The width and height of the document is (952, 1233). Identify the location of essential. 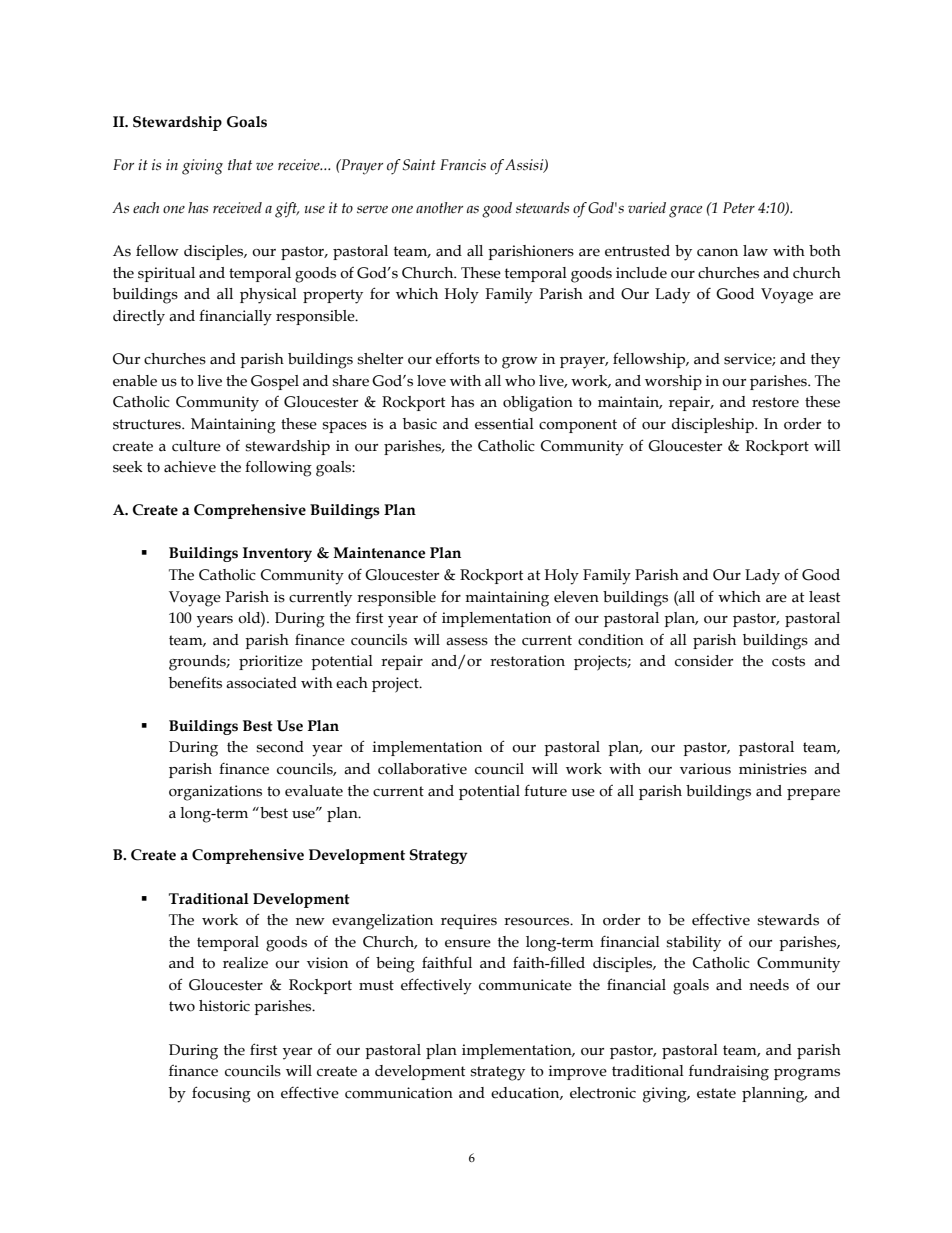
(504, 424).
